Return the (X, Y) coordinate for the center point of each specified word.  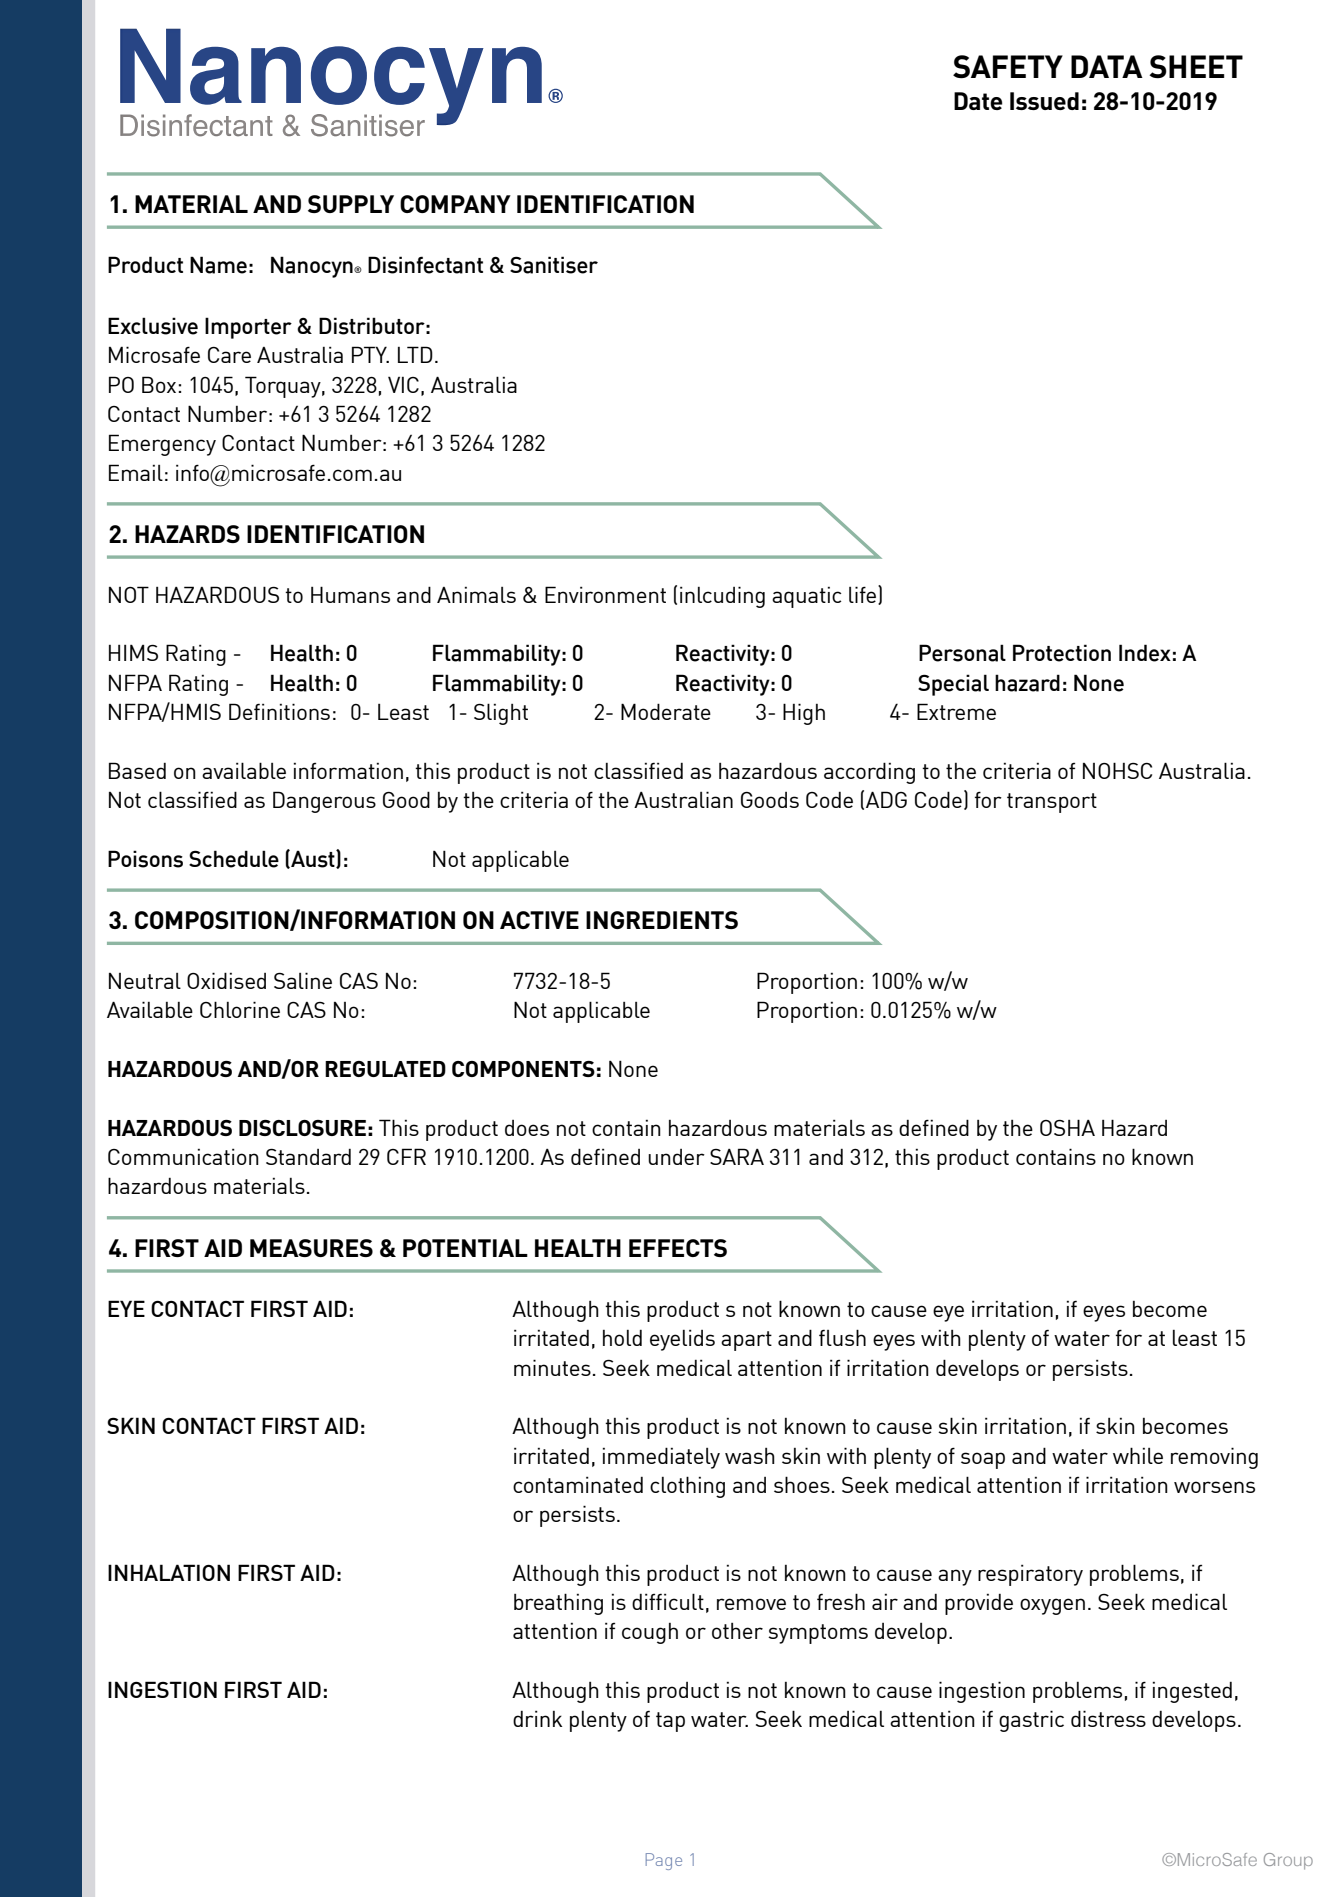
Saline (303, 980)
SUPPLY (351, 204)
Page (664, 1861)
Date (978, 101)
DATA (1107, 66)
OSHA (1067, 1127)
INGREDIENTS (662, 920)
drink (537, 1718)
